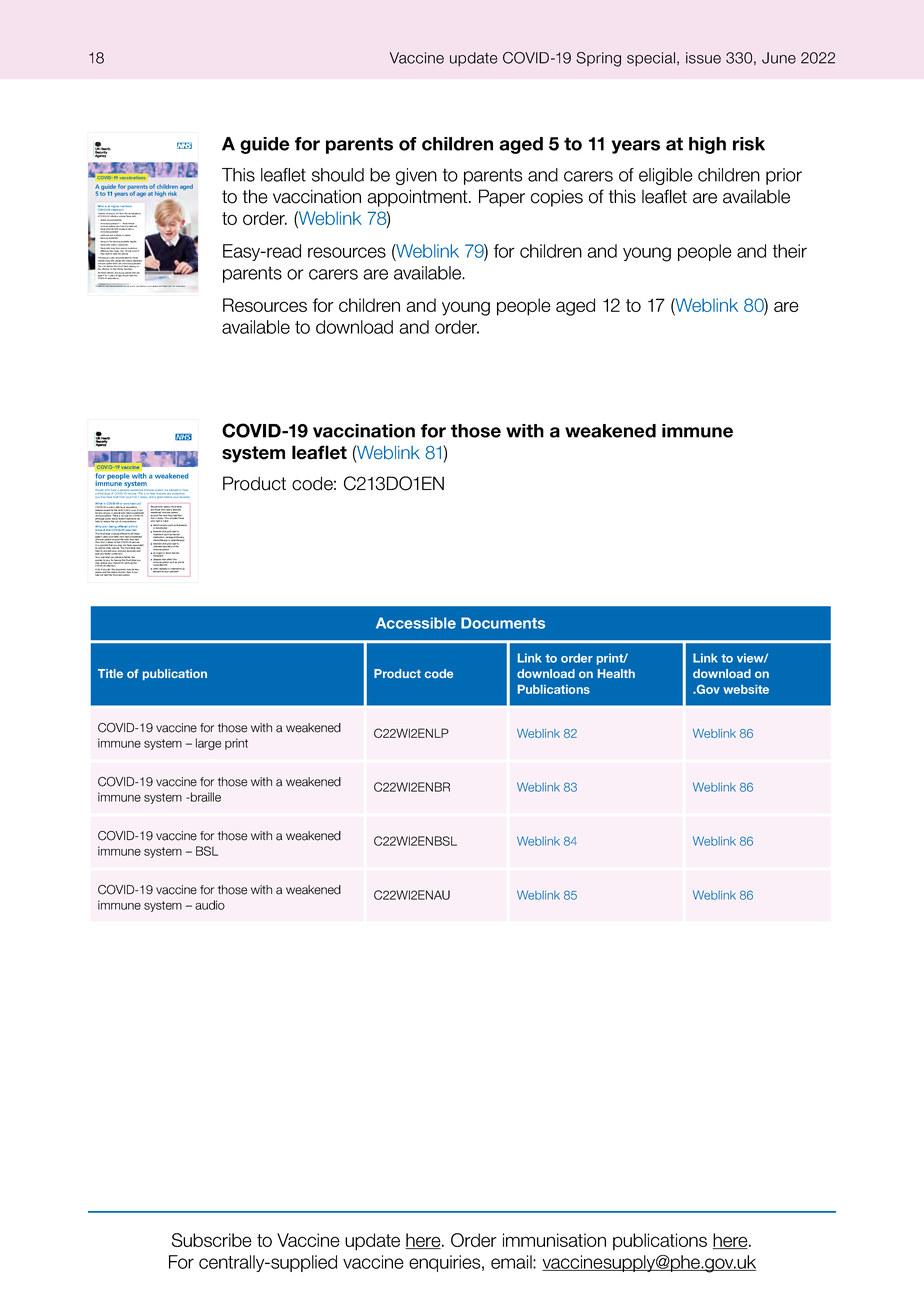 This page has width=924, height=1308. I want to click on website, so click(746, 689).
